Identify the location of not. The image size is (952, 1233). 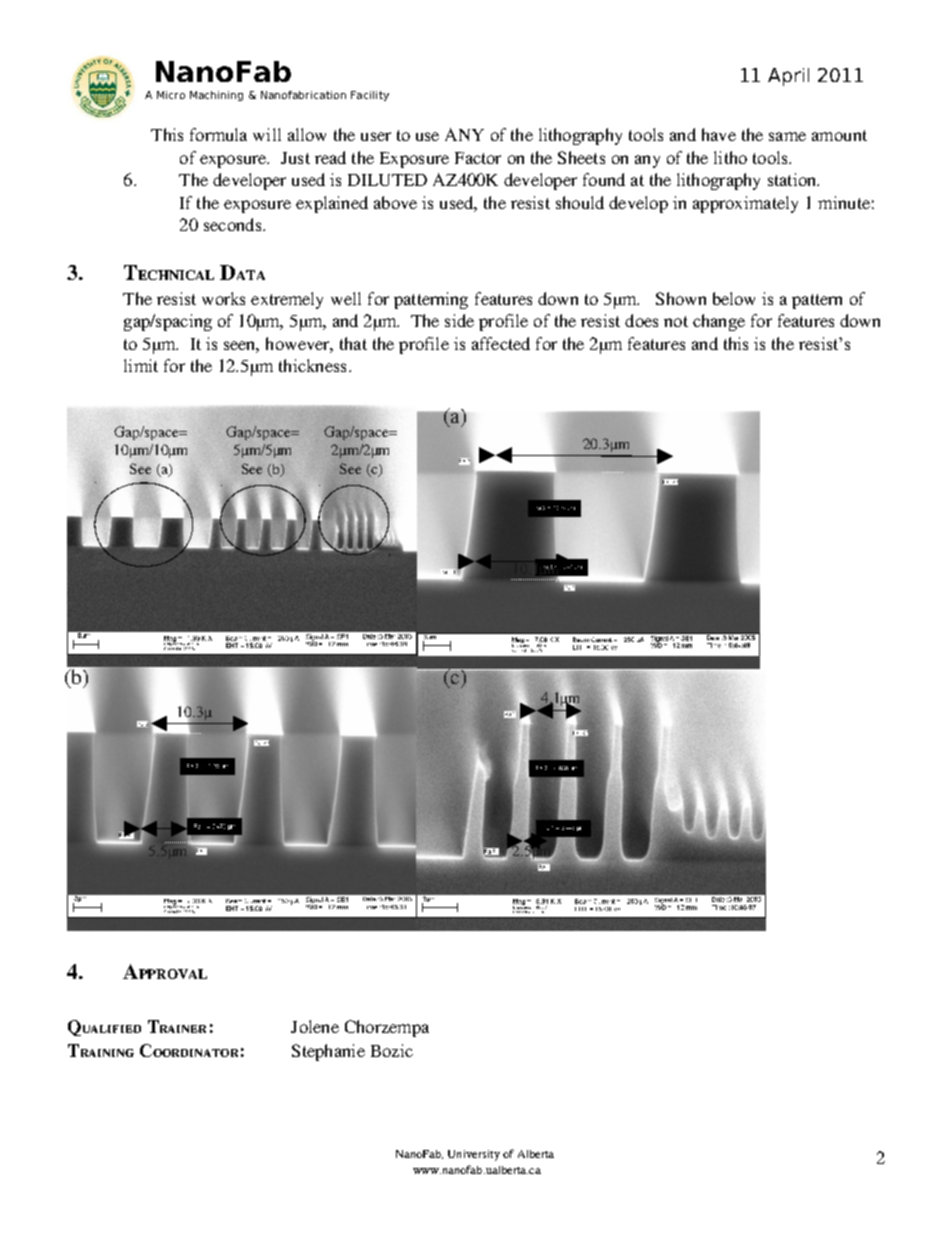
(676, 321).
